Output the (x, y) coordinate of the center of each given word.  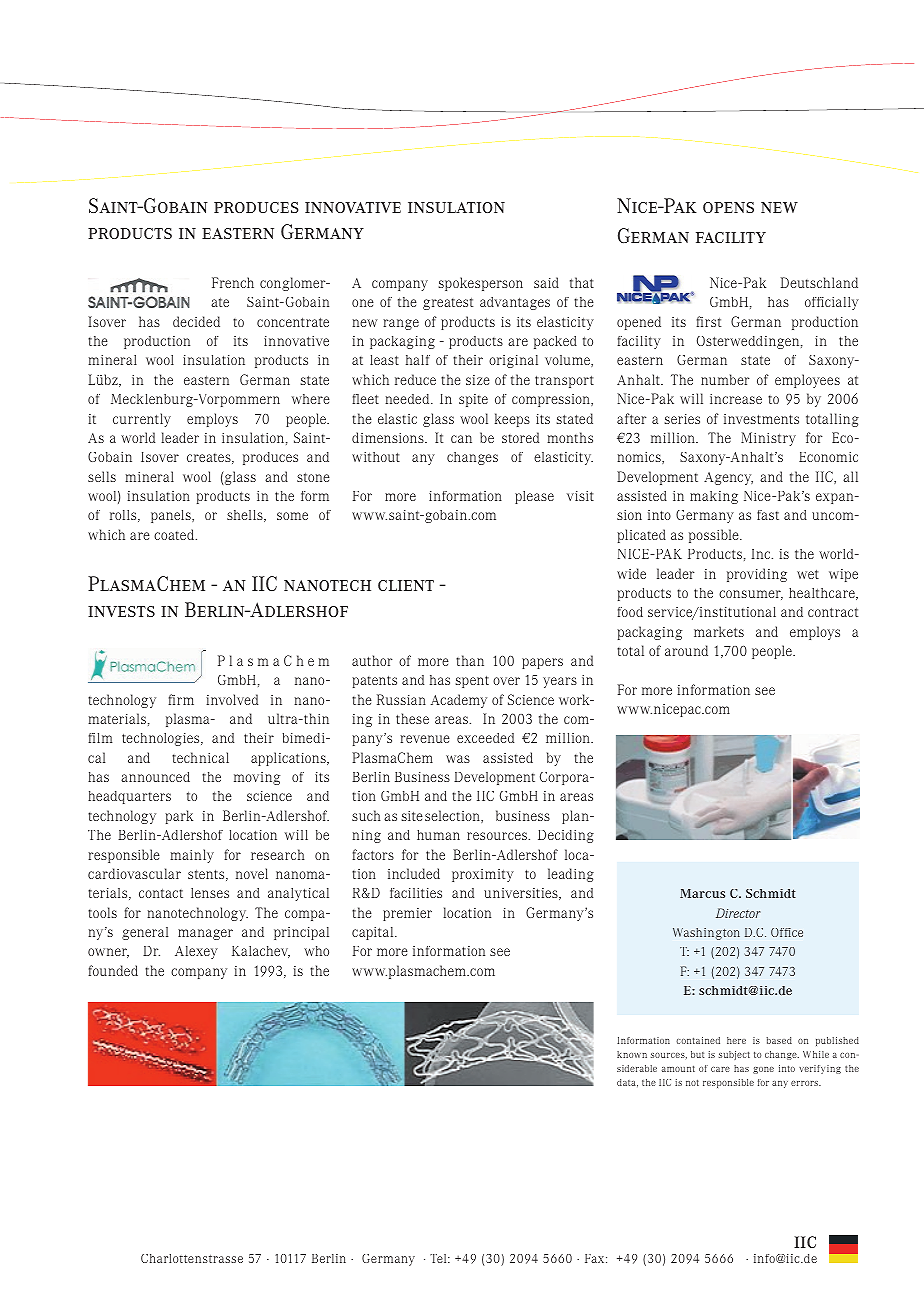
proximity (483, 875)
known (632, 1054)
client (406, 585)
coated (175, 534)
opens (728, 207)
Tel (439, 1258)
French (233, 282)
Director (738, 913)
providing (757, 575)
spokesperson (481, 284)
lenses (210, 893)
